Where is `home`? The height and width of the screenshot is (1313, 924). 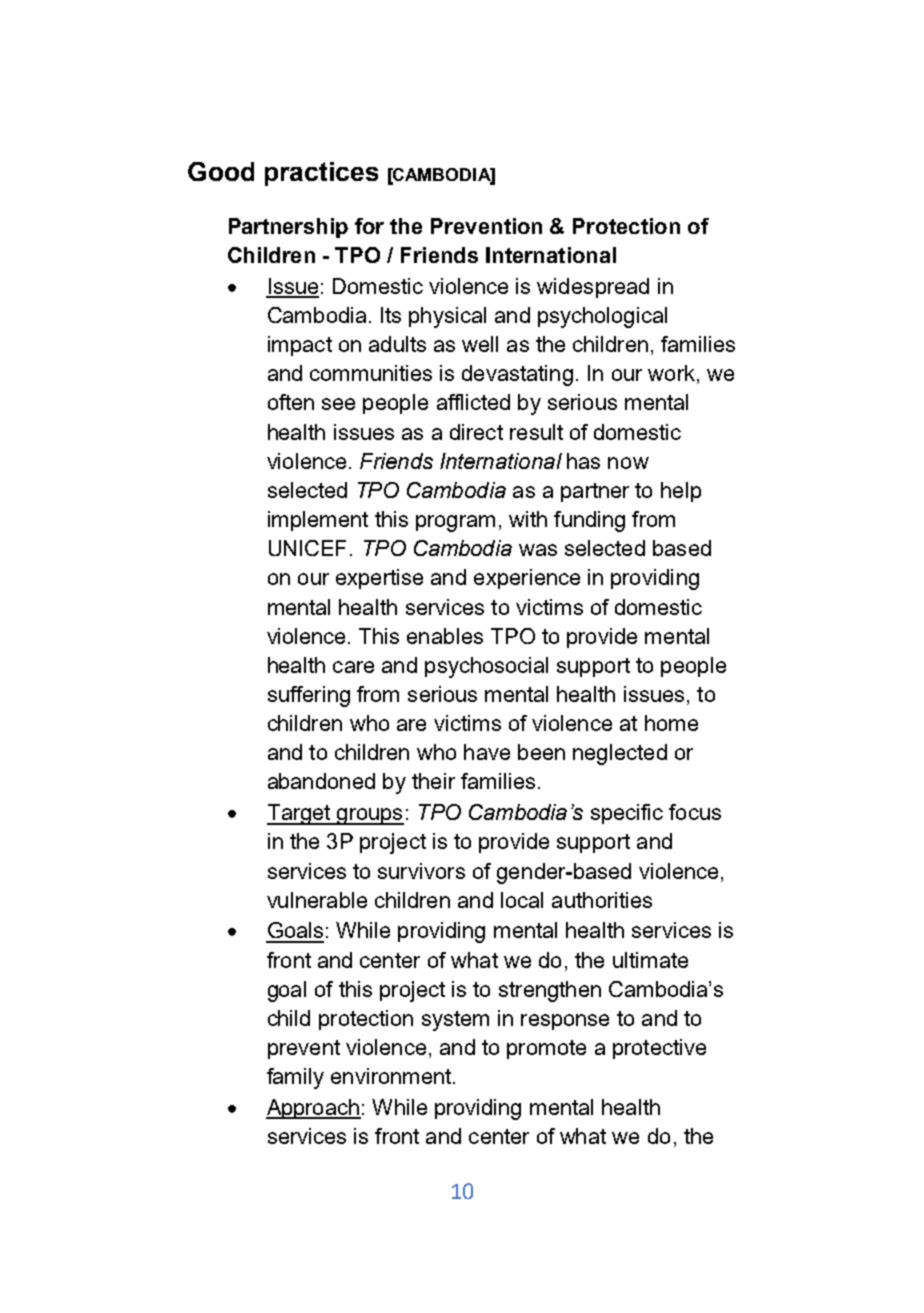 home is located at coordinates (671, 723).
